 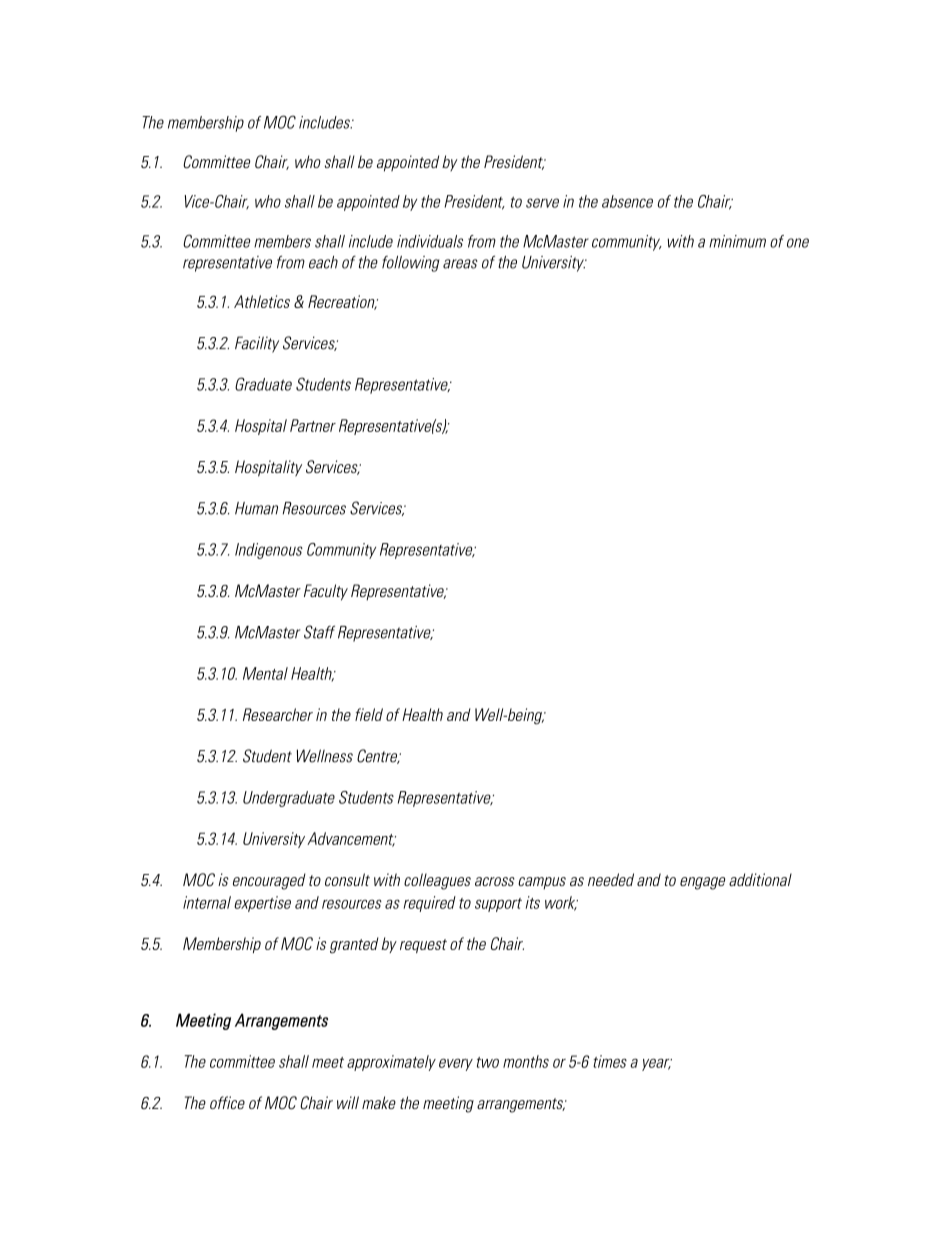 What do you see at coordinates (323, 262) in the screenshot?
I see `each` at bounding box center [323, 262].
